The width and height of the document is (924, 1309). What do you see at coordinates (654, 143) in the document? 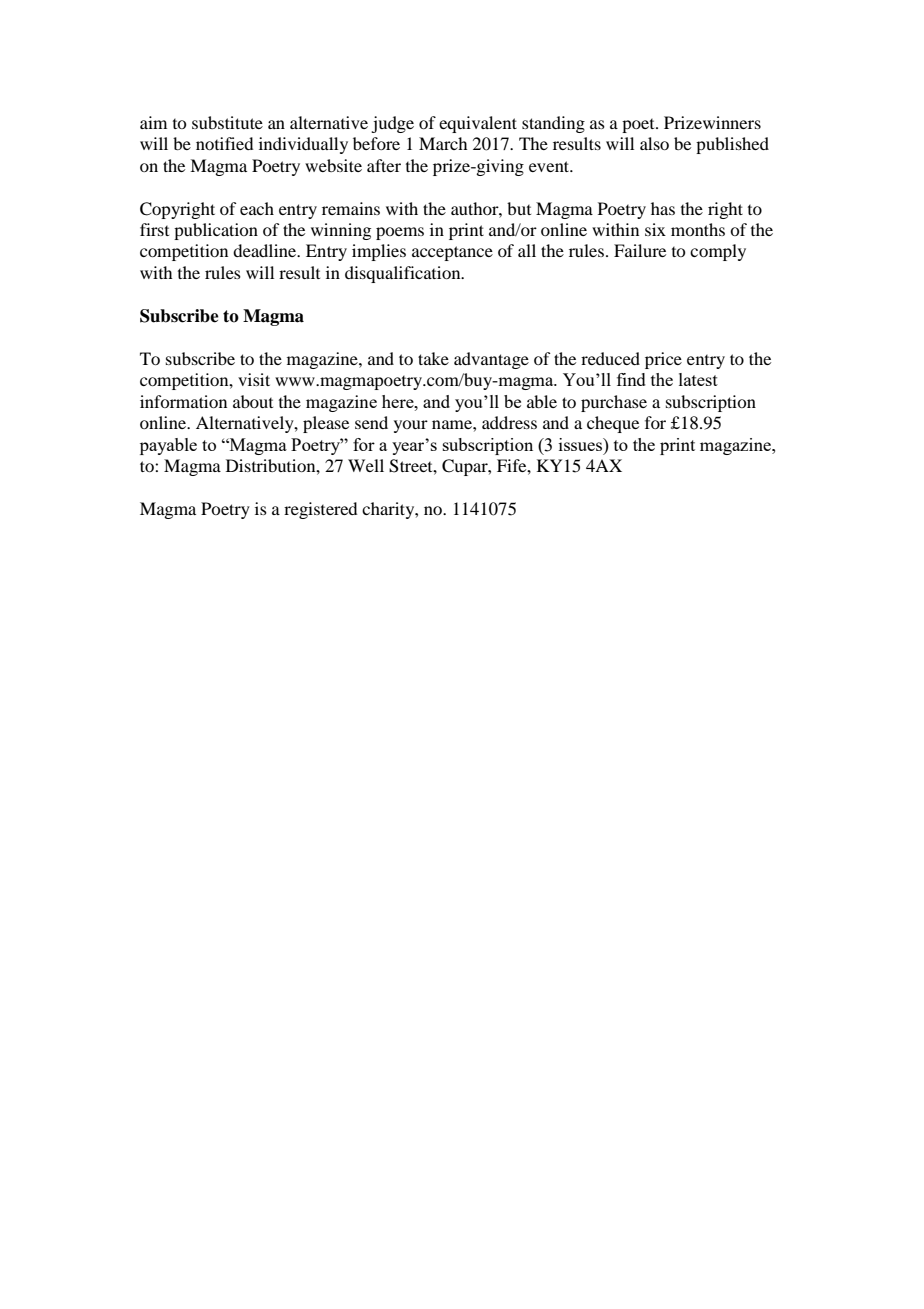
I see `also` at bounding box center [654, 143].
